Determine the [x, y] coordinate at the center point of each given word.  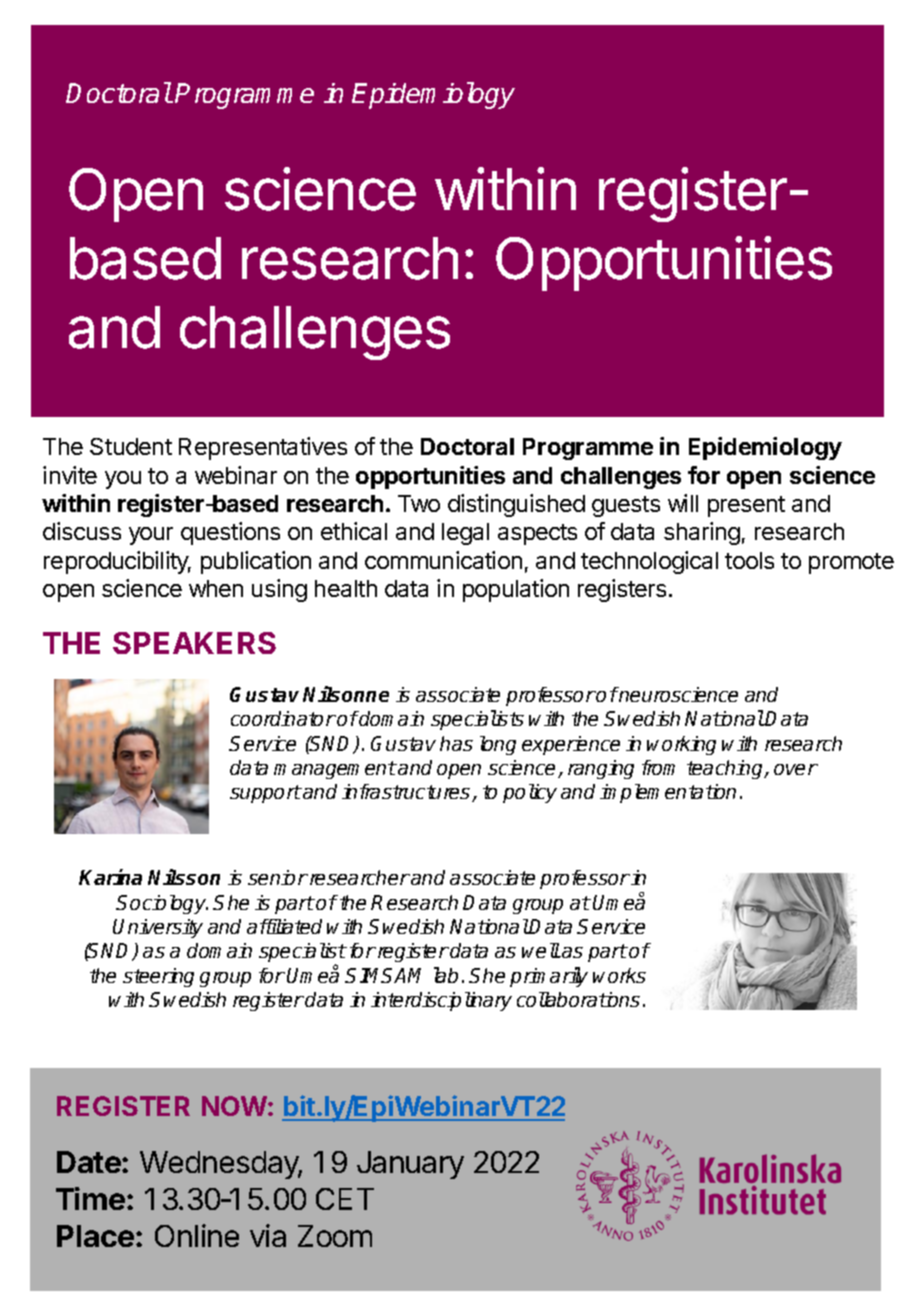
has [456, 743]
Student [131, 446]
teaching [726, 769]
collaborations [578, 999]
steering [158, 977]
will [683, 503]
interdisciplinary [441, 1001]
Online [197, 1235]
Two [419, 503]
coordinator [283, 718]
